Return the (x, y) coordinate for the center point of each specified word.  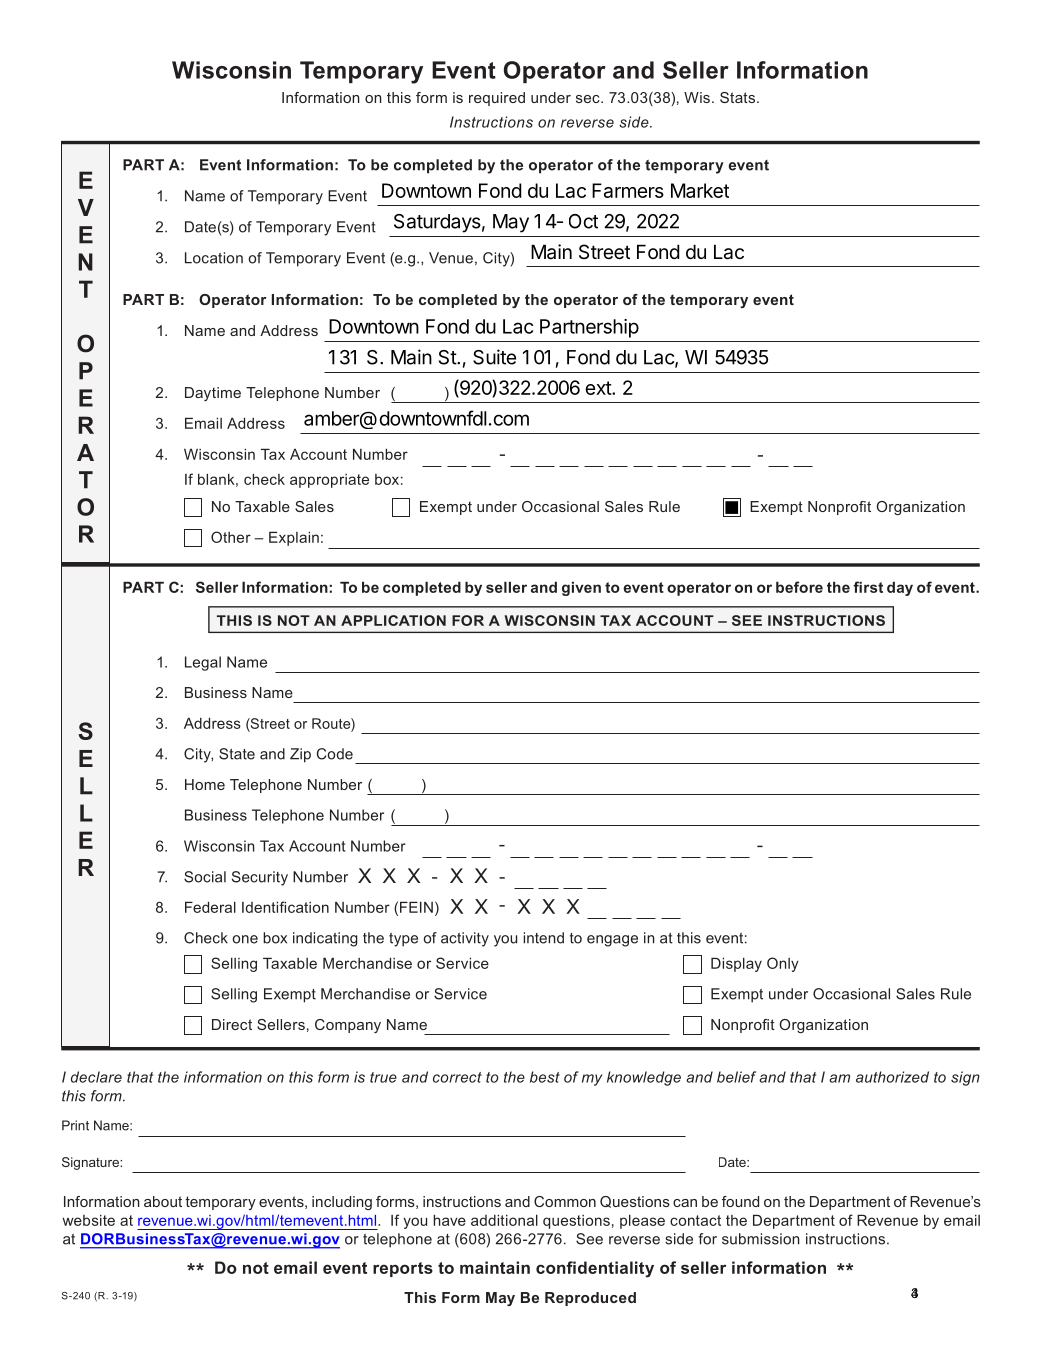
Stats (737, 97)
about (163, 1201)
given (581, 588)
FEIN (416, 907)
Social (205, 877)
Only (783, 964)
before (799, 587)
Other (231, 537)
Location (214, 258)
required (497, 99)
